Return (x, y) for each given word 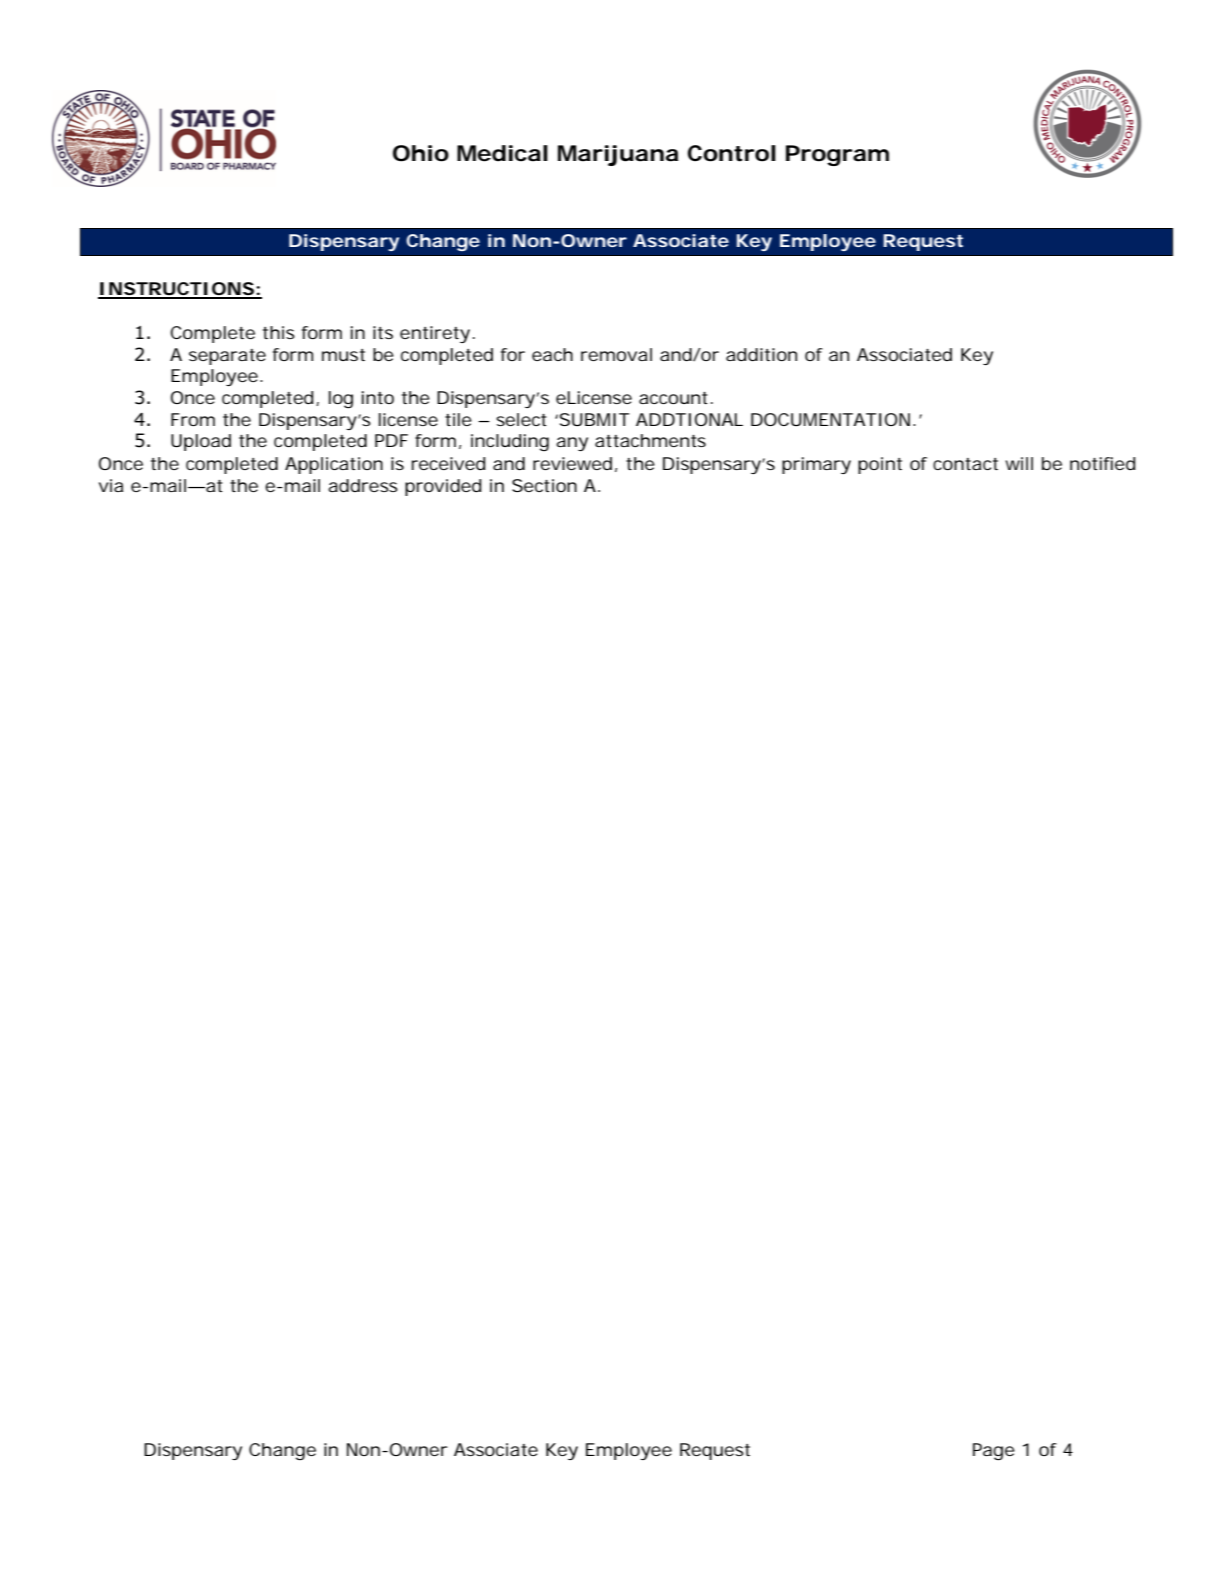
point (880, 465)
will (1019, 463)
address (363, 485)
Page (994, 1452)
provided (443, 487)
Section (544, 485)
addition (761, 354)
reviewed (572, 463)
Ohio (421, 153)
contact (965, 464)
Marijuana (618, 155)
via (111, 485)
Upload (201, 442)
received (448, 463)
